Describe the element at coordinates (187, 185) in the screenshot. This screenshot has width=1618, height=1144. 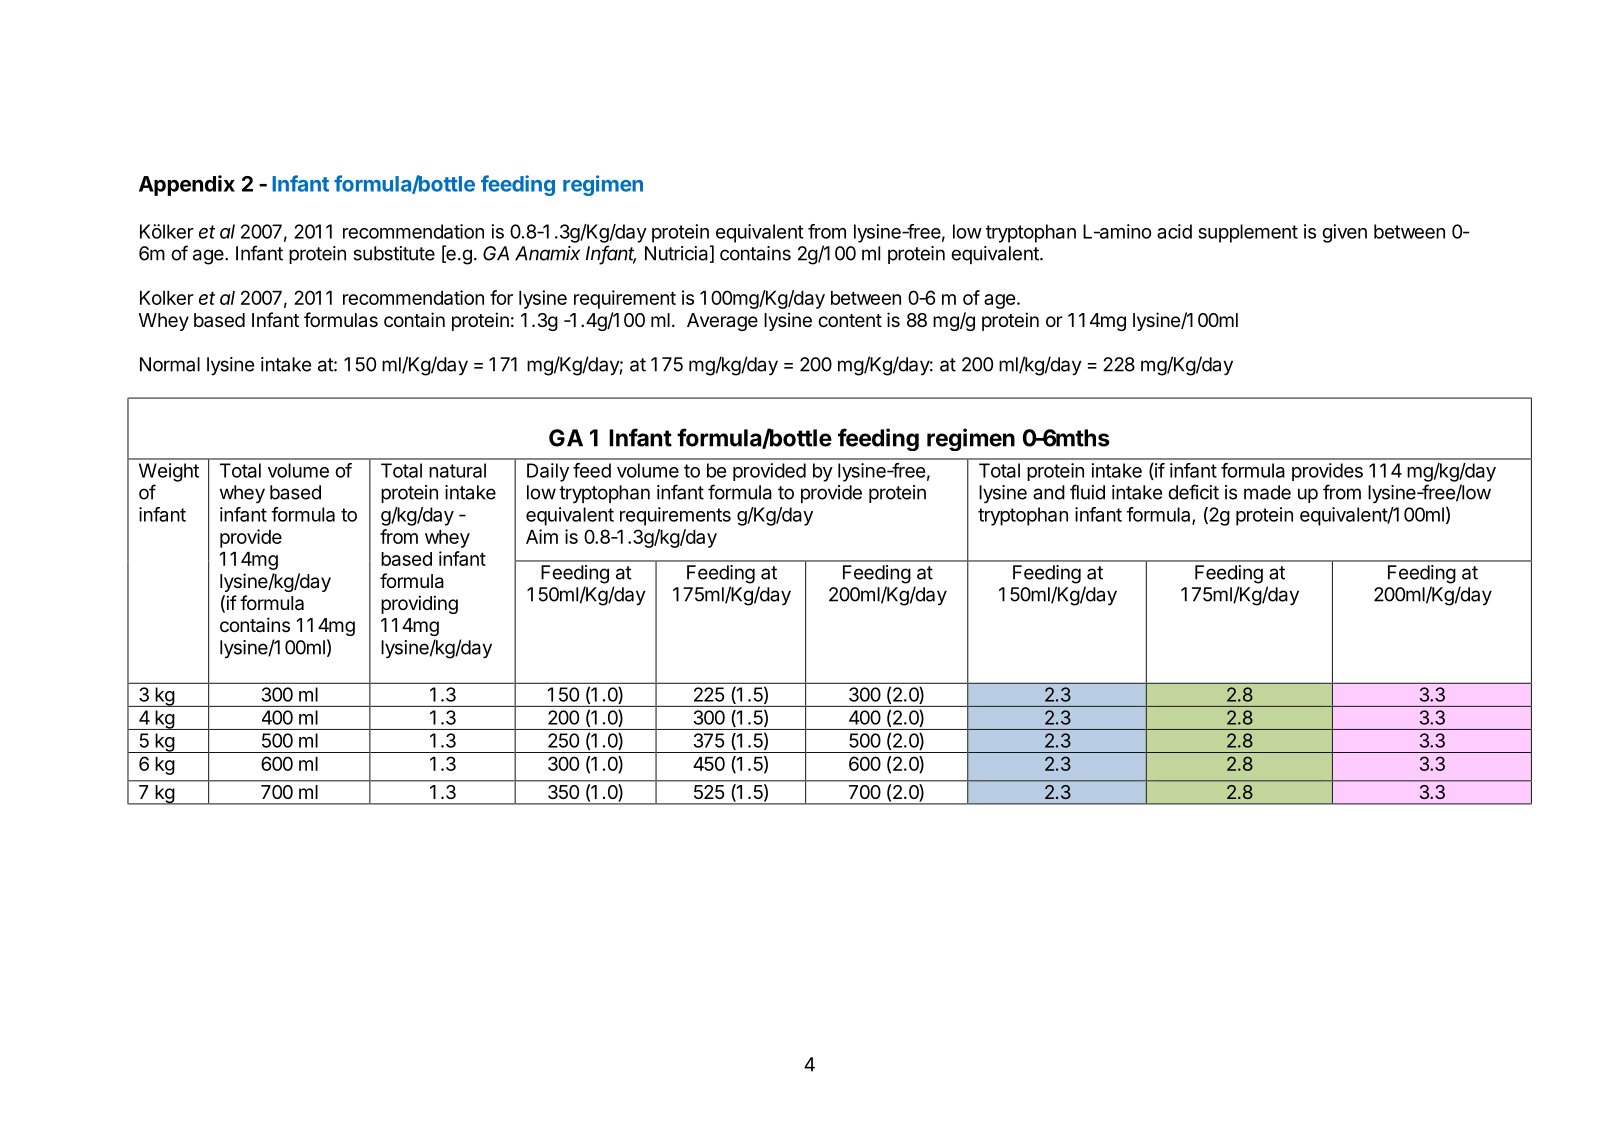
I see `Appendix` at that location.
